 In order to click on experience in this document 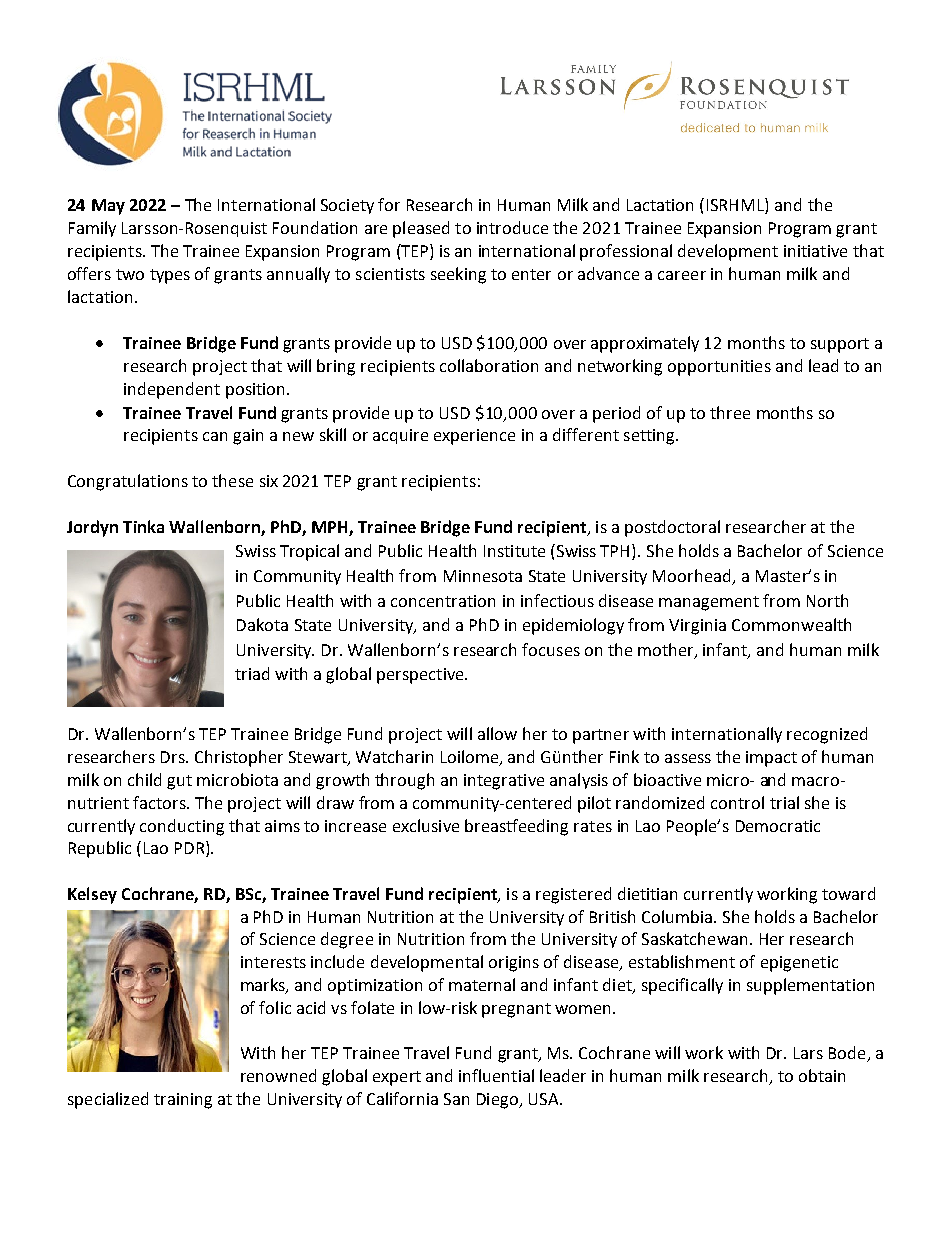, I will do `click(474, 437)`.
